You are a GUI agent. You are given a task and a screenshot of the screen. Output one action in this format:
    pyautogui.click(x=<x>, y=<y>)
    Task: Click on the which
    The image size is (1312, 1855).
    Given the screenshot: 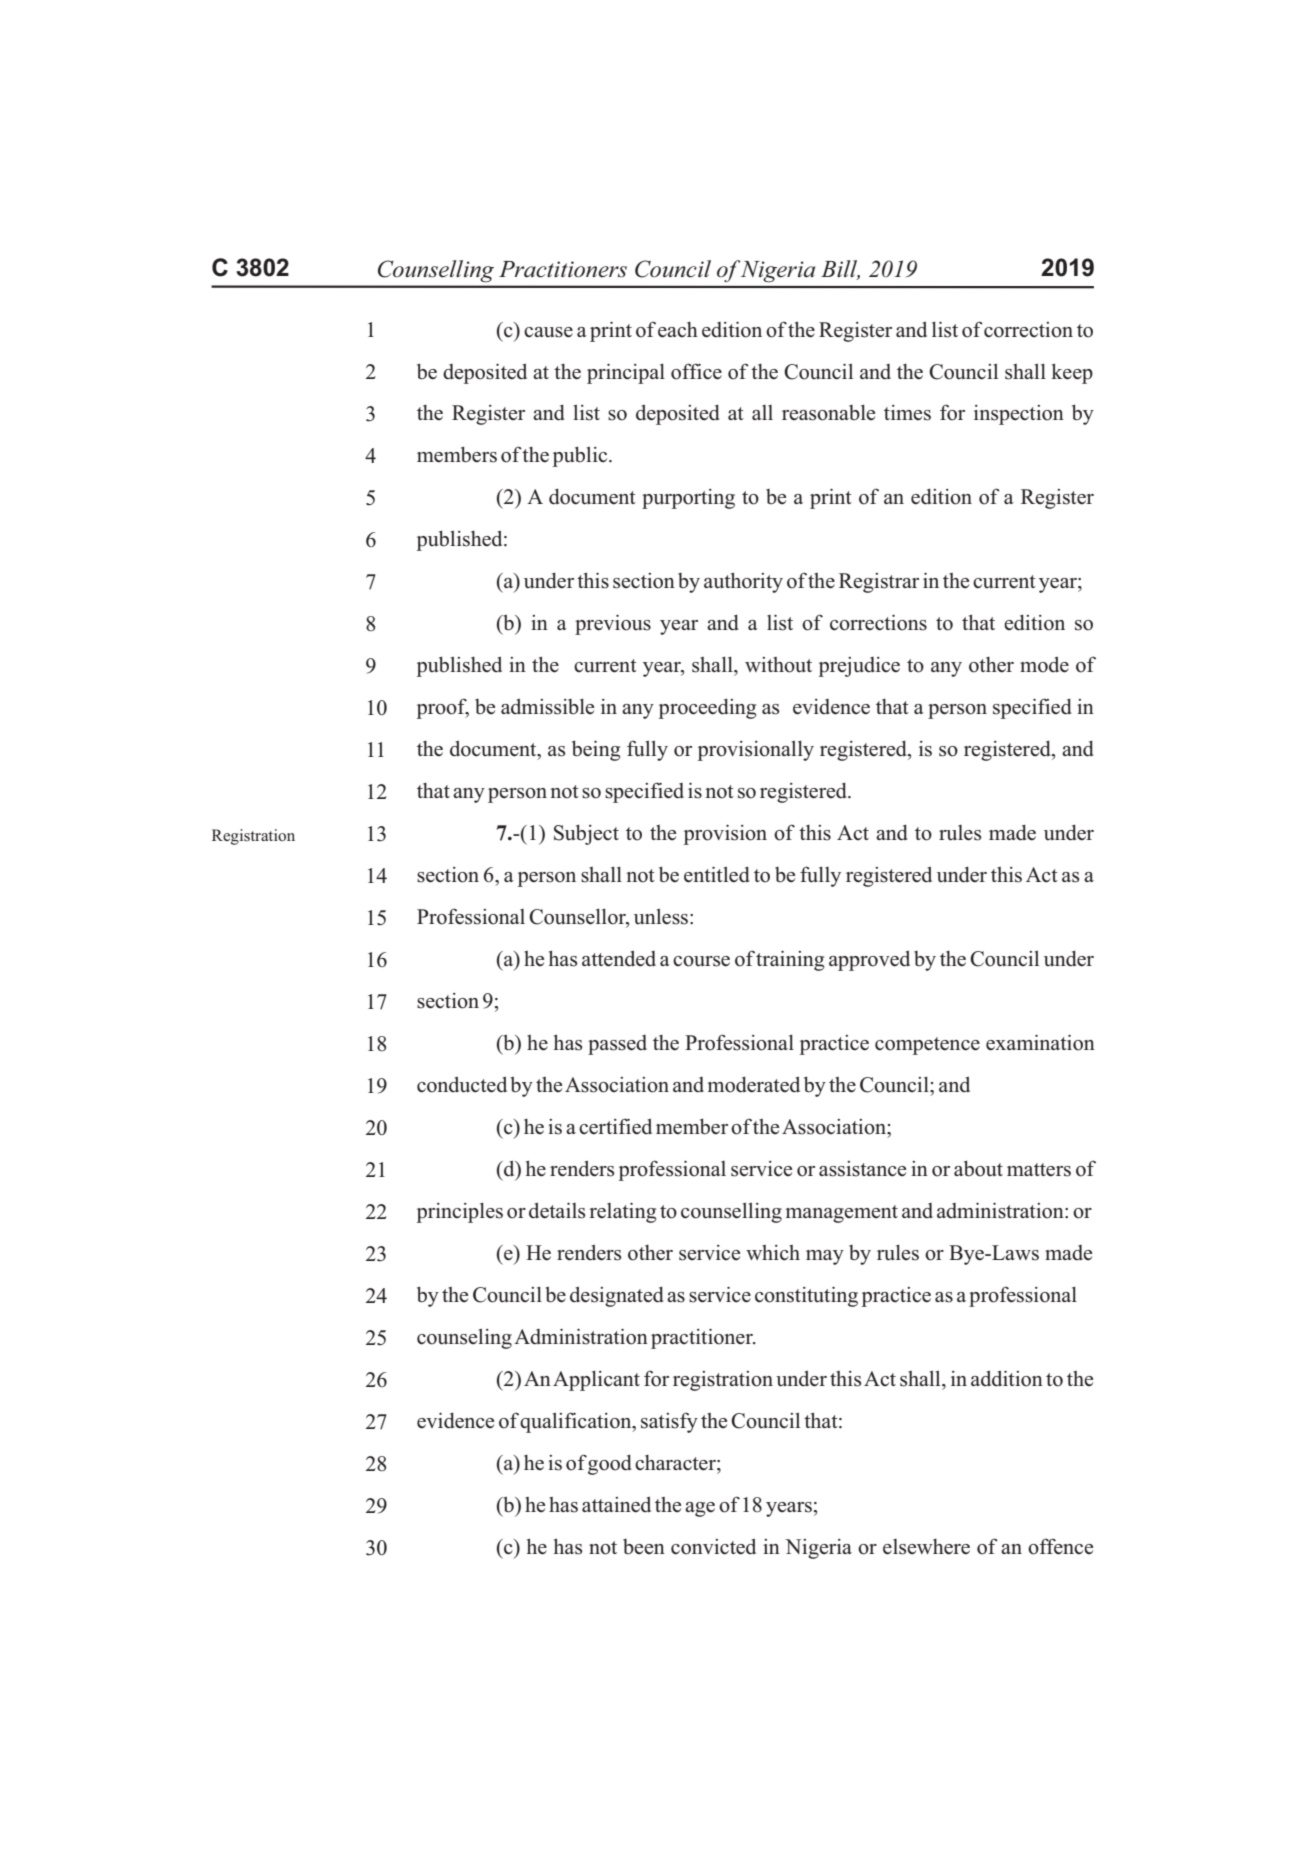 What is the action you would take?
    pyautogui.click(x=773, y=1253)
